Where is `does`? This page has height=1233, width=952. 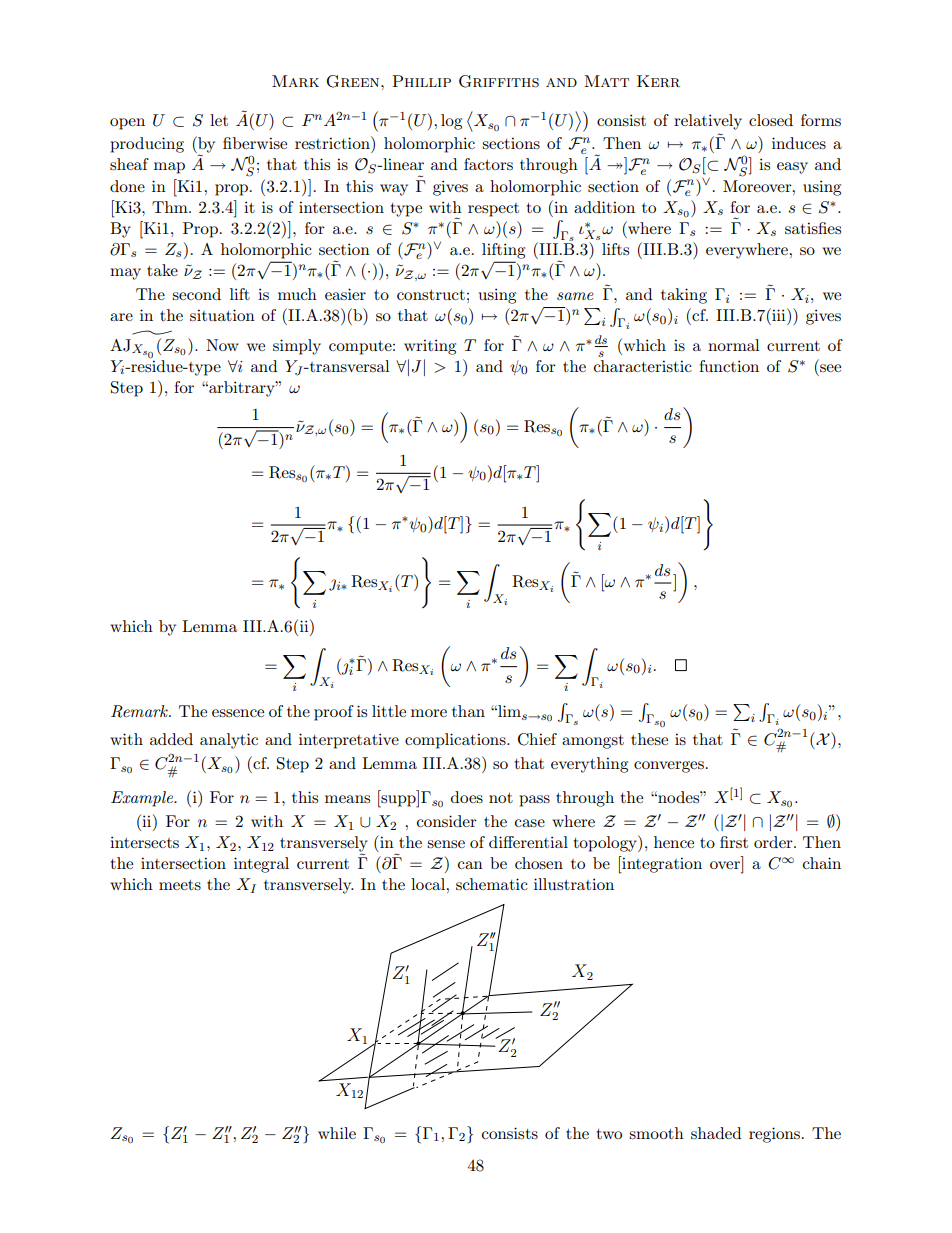 does is located at coordinates (467, 797).
